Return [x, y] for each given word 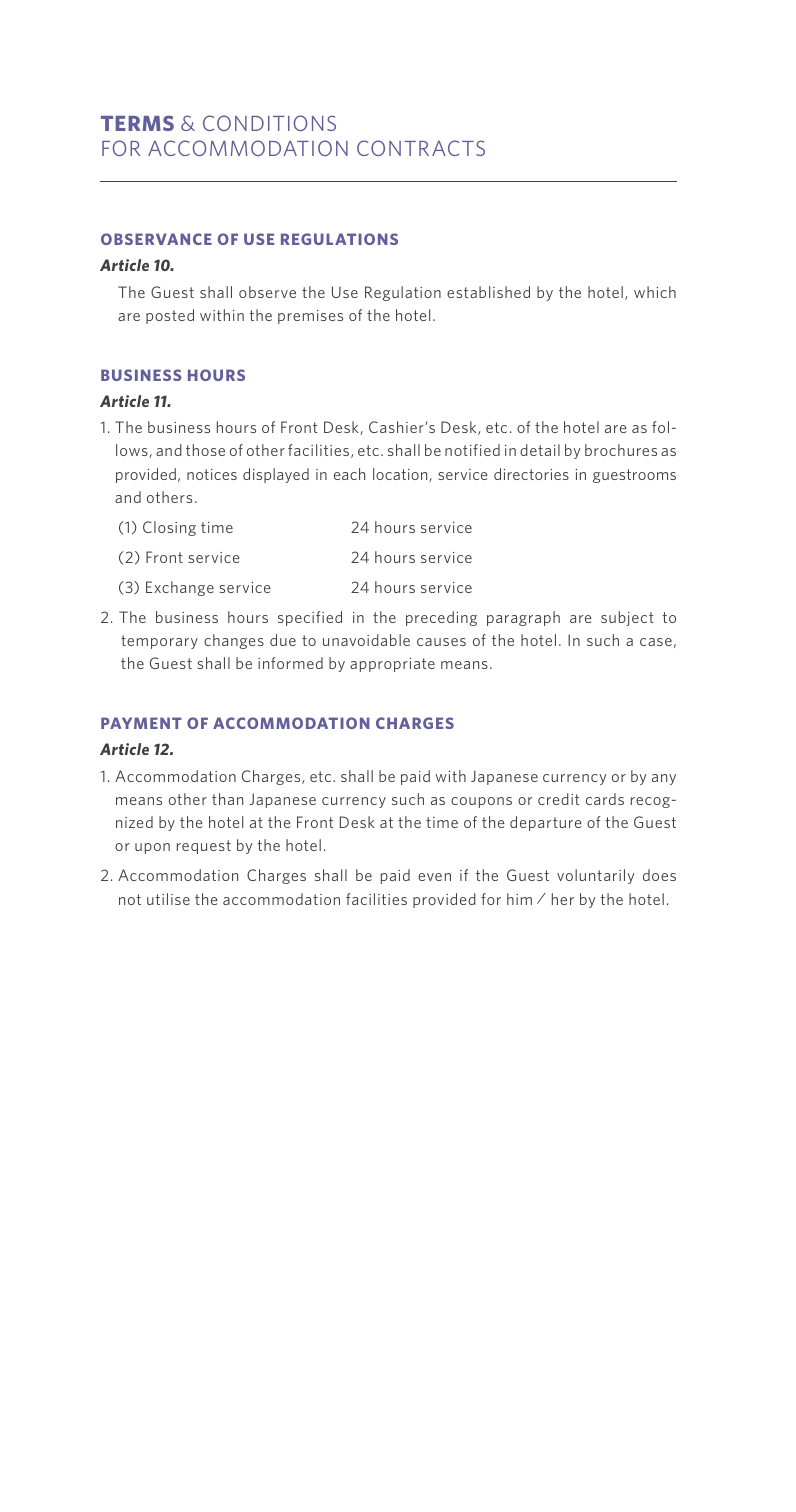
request [204, 847]
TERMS [137, 123]
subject [627, 618]
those [205, 450]
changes [234, 641]
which [655, 292]
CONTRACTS [421, 148]
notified [472, 450]
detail [540, 450]
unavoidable [366, 640]
